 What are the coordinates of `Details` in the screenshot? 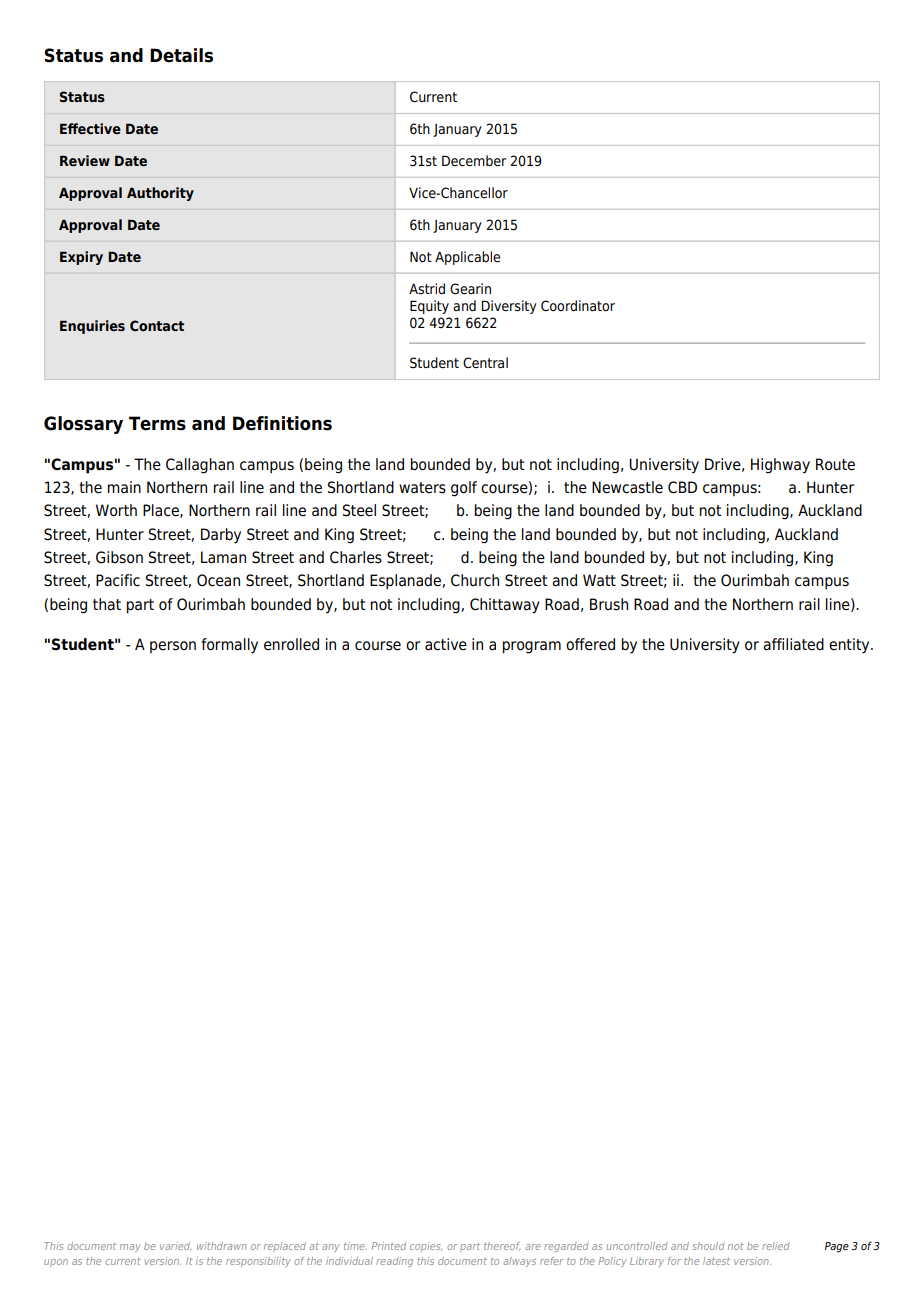 It's located at (181, 55).
